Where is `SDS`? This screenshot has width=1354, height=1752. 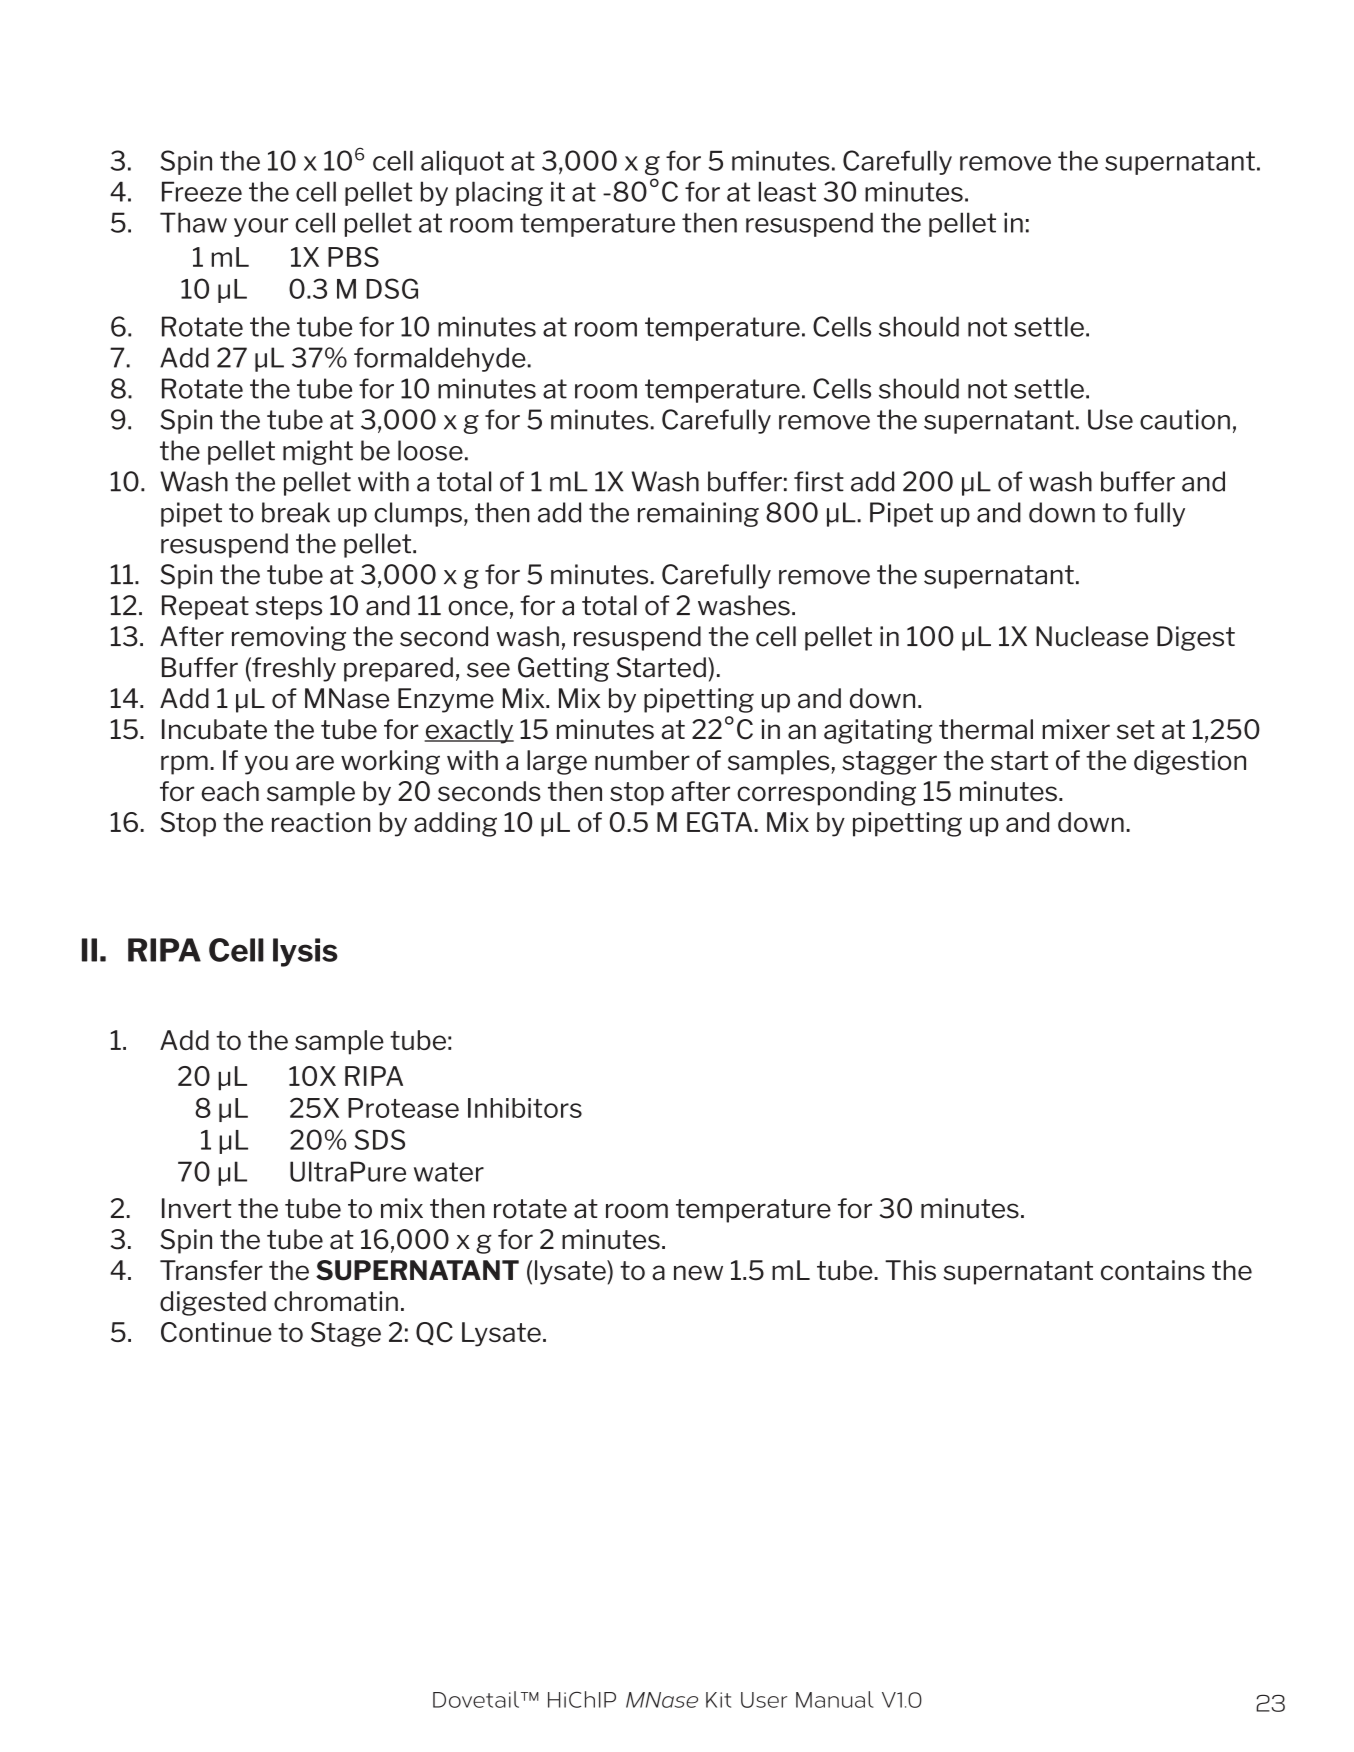
SDS is located at coordinates (380, 1139).
